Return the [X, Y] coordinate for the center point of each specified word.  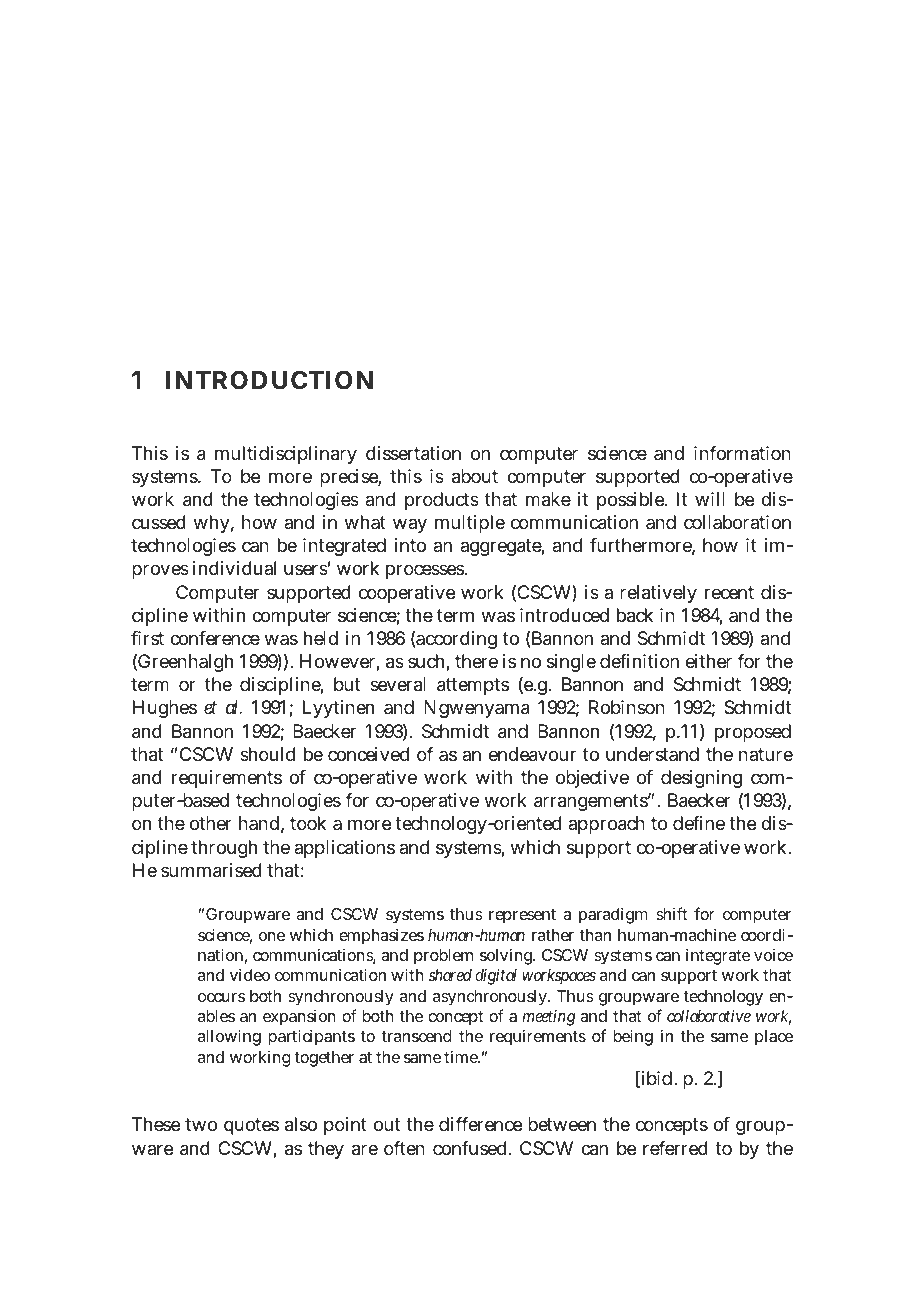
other [211, 823]
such [426, 661]
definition [639, 661]
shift [671, 913]
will [710, 499]
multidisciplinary [286, 455]
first [147, 638]
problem [443, 957]
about [475, 476]
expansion [299, 1018]
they [326, 1150]
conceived [368, 754]
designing [701, 779]
